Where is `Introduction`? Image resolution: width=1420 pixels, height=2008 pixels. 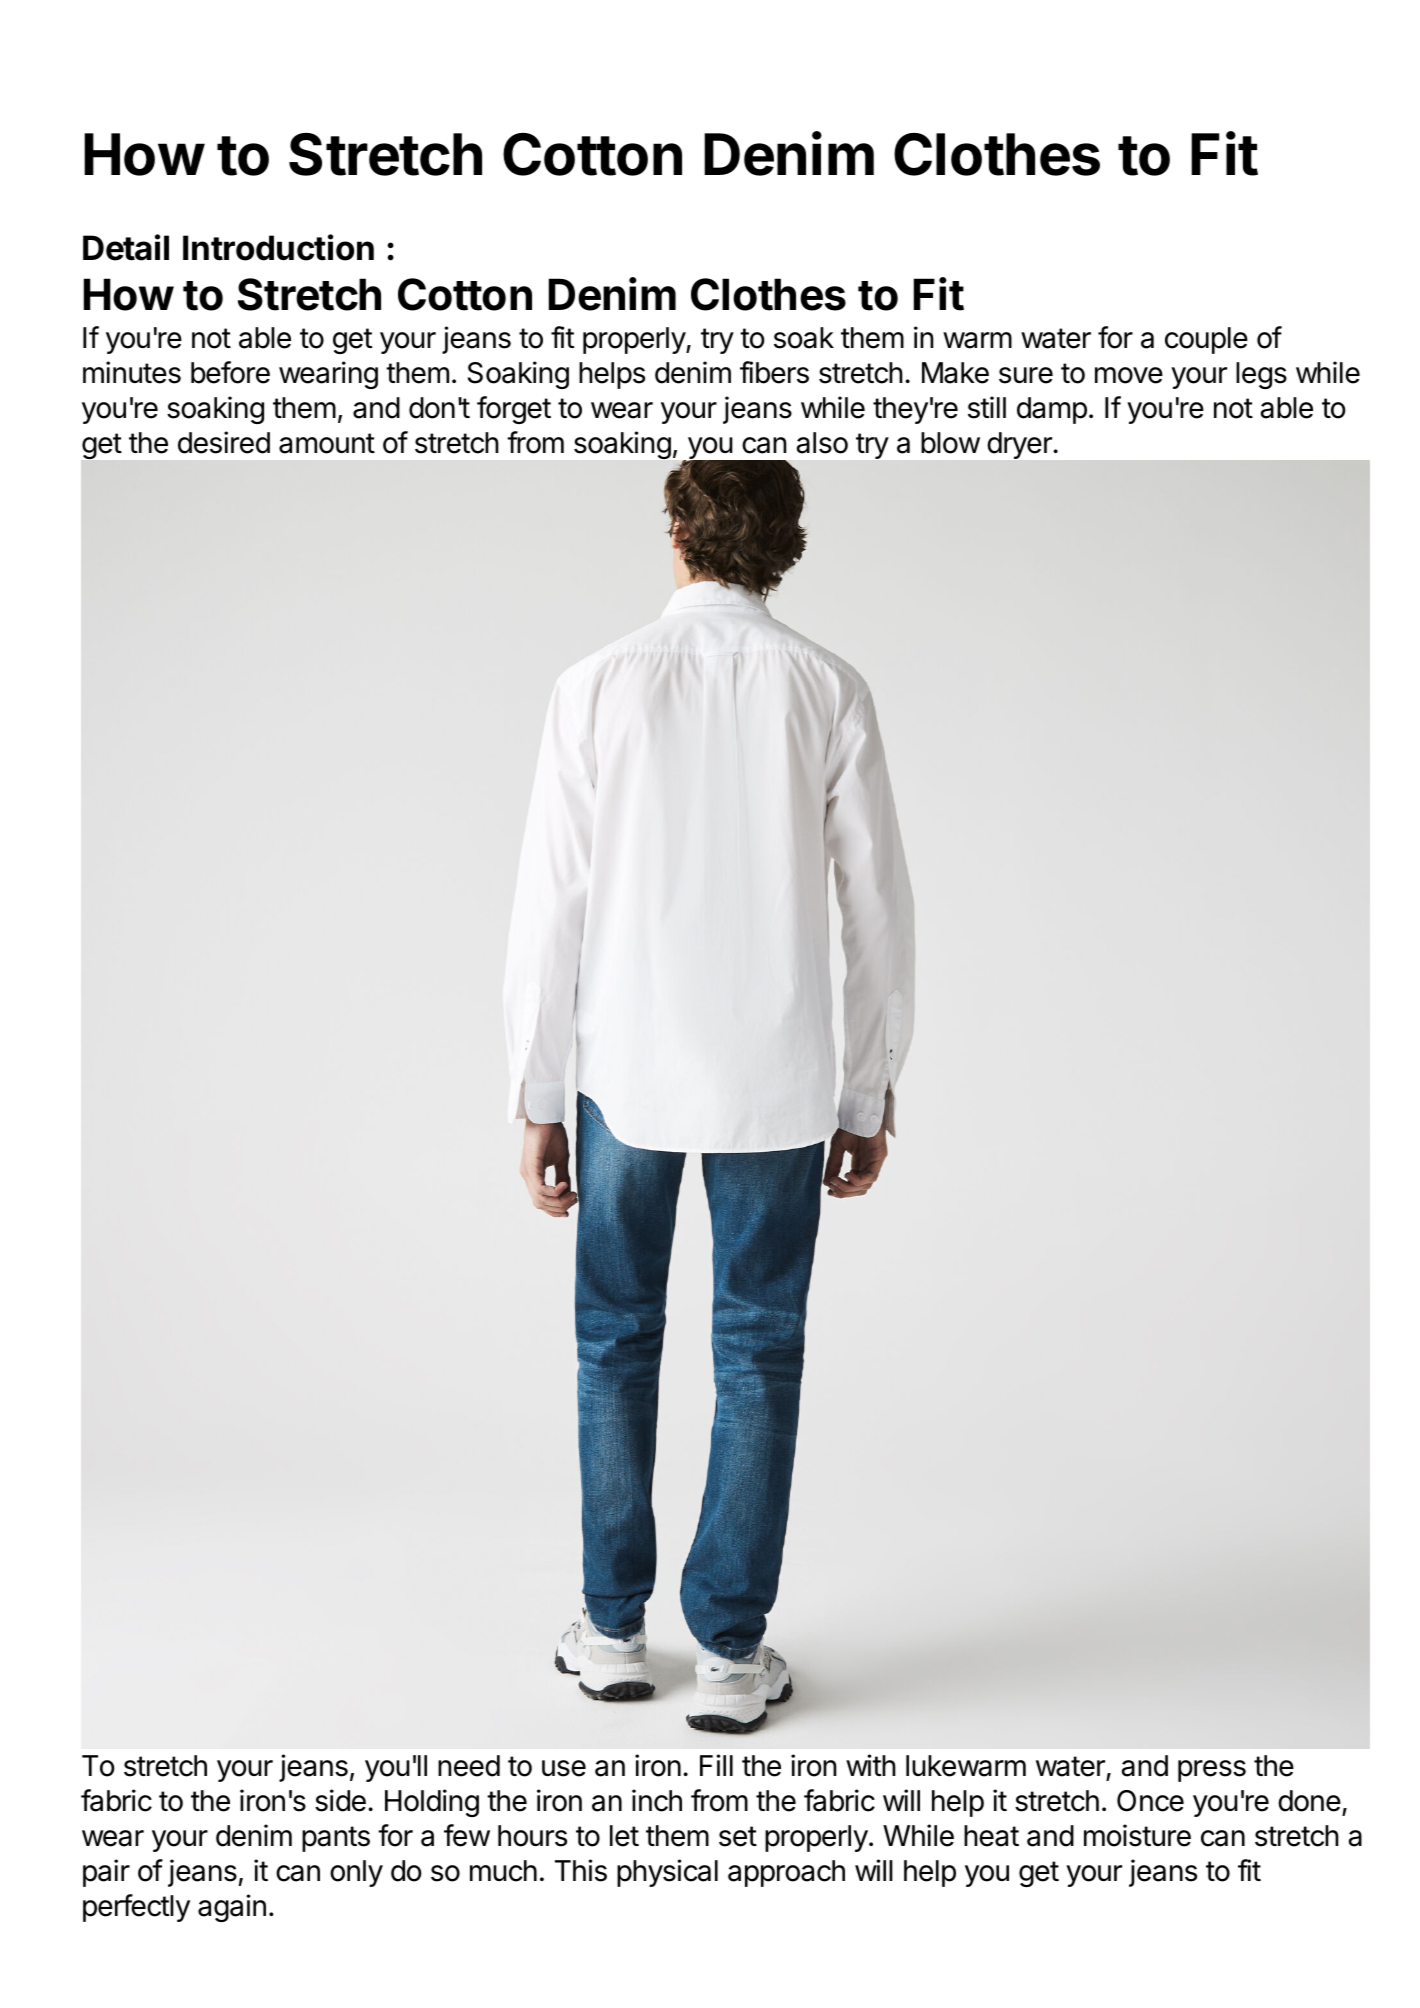 Introduction is located at coordinates (278, 247).
